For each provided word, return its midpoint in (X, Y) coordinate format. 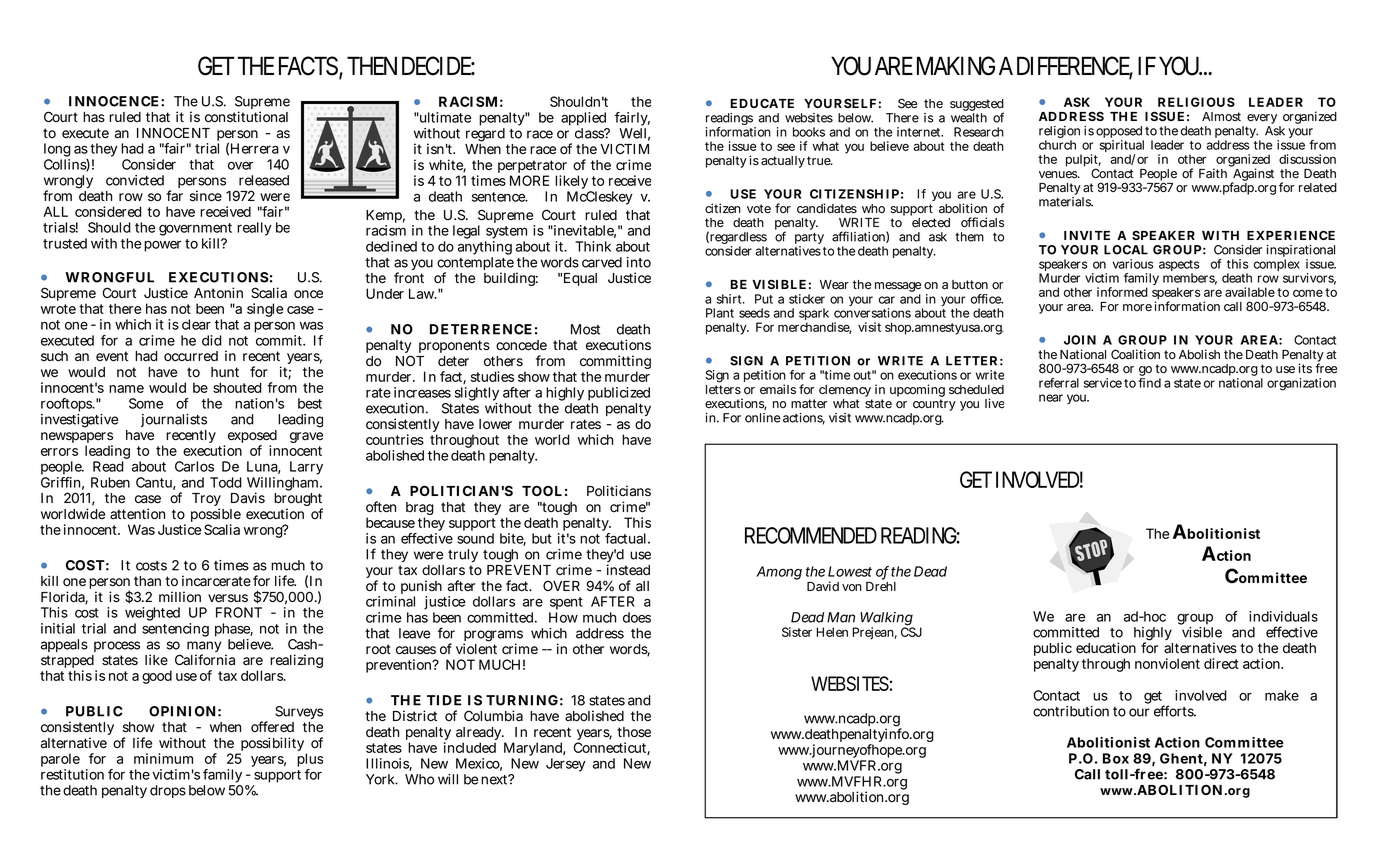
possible (216, 516)
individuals (1283, 616)
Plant (720, 313)
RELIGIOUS (1196, 102)
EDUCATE (762, 103)
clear (196, 324)
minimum (163, 758)
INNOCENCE (114, 101)
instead (628, 570)
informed (1122, 292)
